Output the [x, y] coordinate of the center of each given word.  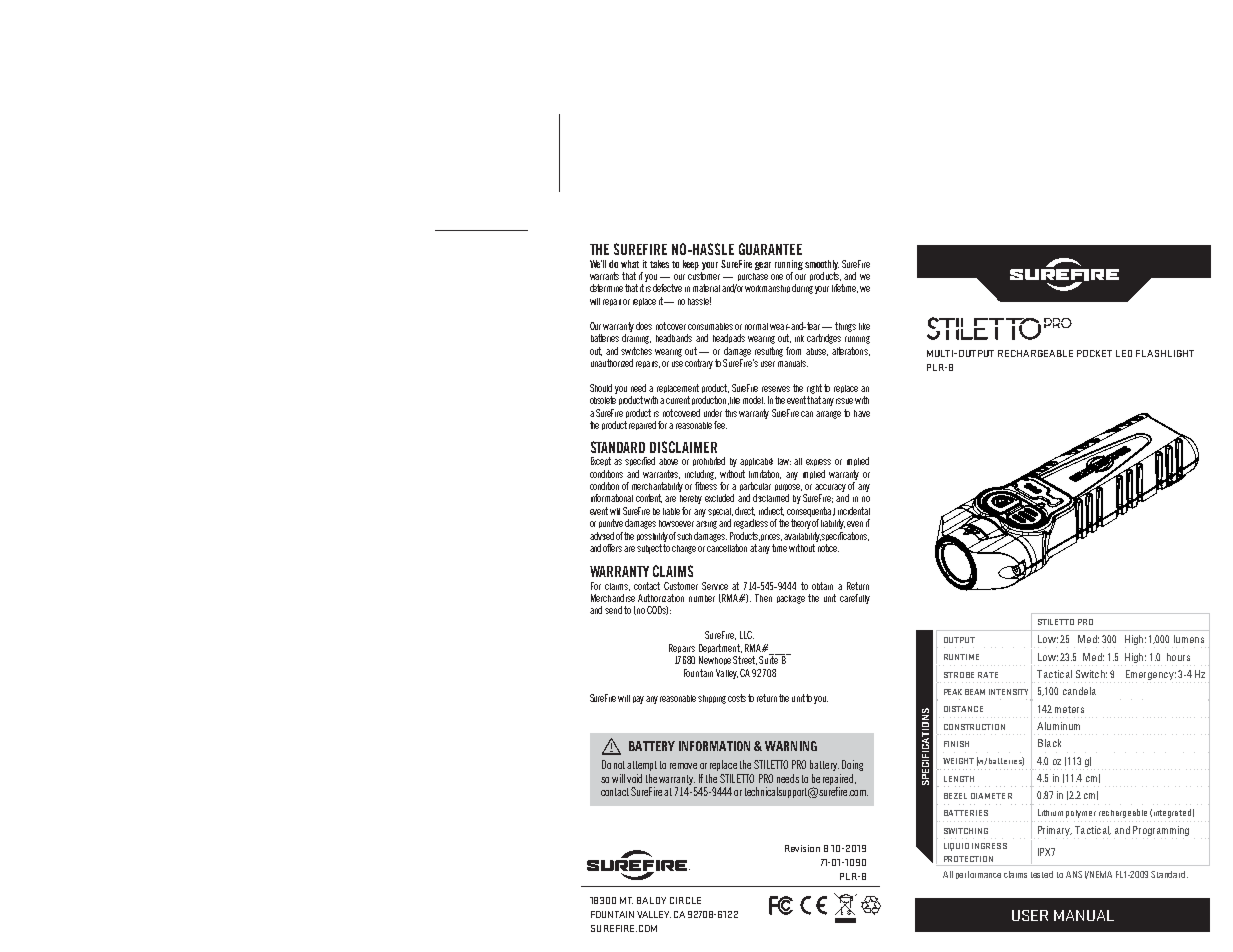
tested [1042, 874]
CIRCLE [685, 900]
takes [659, 264]
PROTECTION [968, 859]
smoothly [822, 265]
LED [1124, 353]
